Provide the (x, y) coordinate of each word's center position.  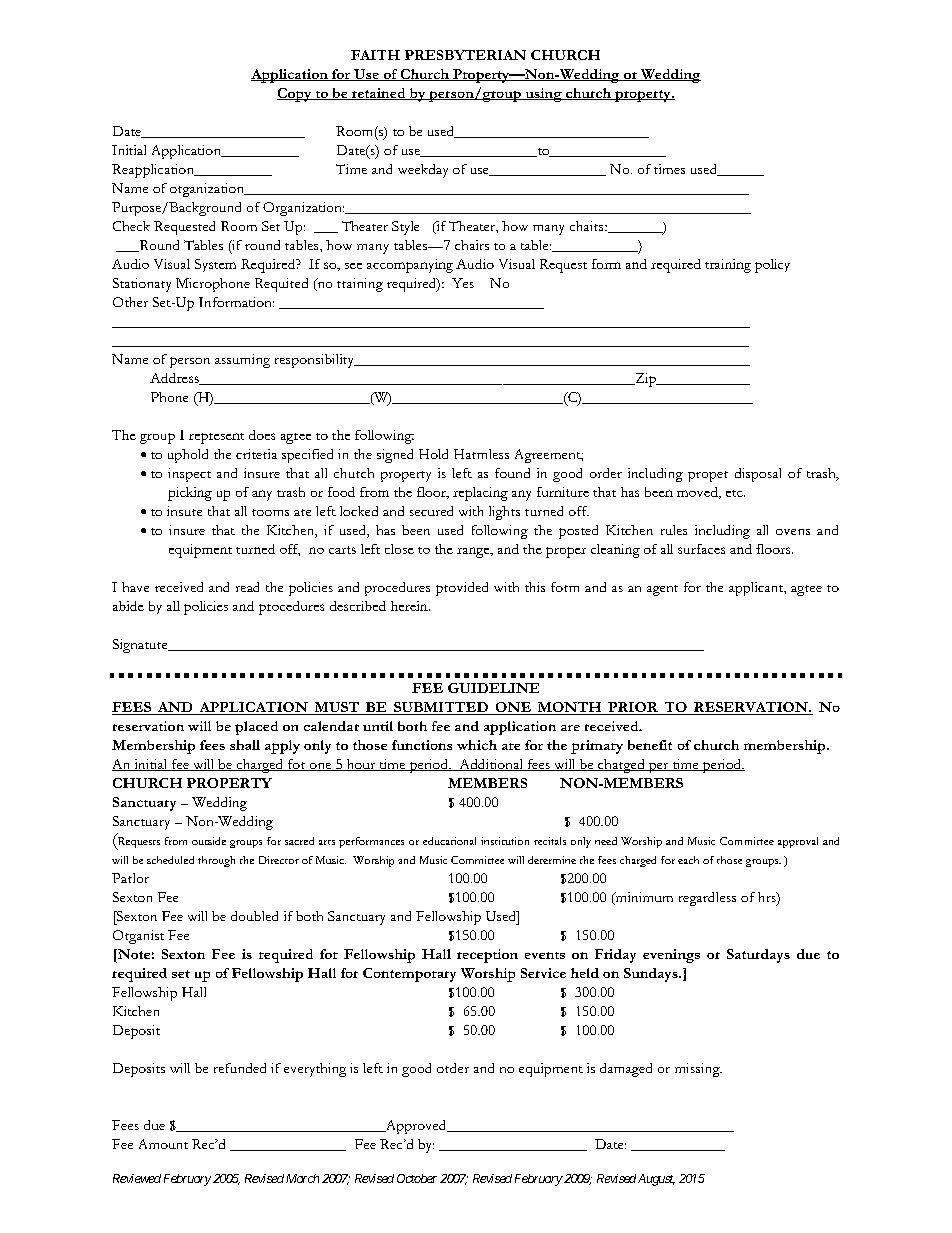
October (417, 1178)
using (543, 95)
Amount (163, 1144)
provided (462, 589)
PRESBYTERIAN (465, 55)
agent (662, 590)
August (656, 1180)
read (247, 587)
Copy (295, 95)
